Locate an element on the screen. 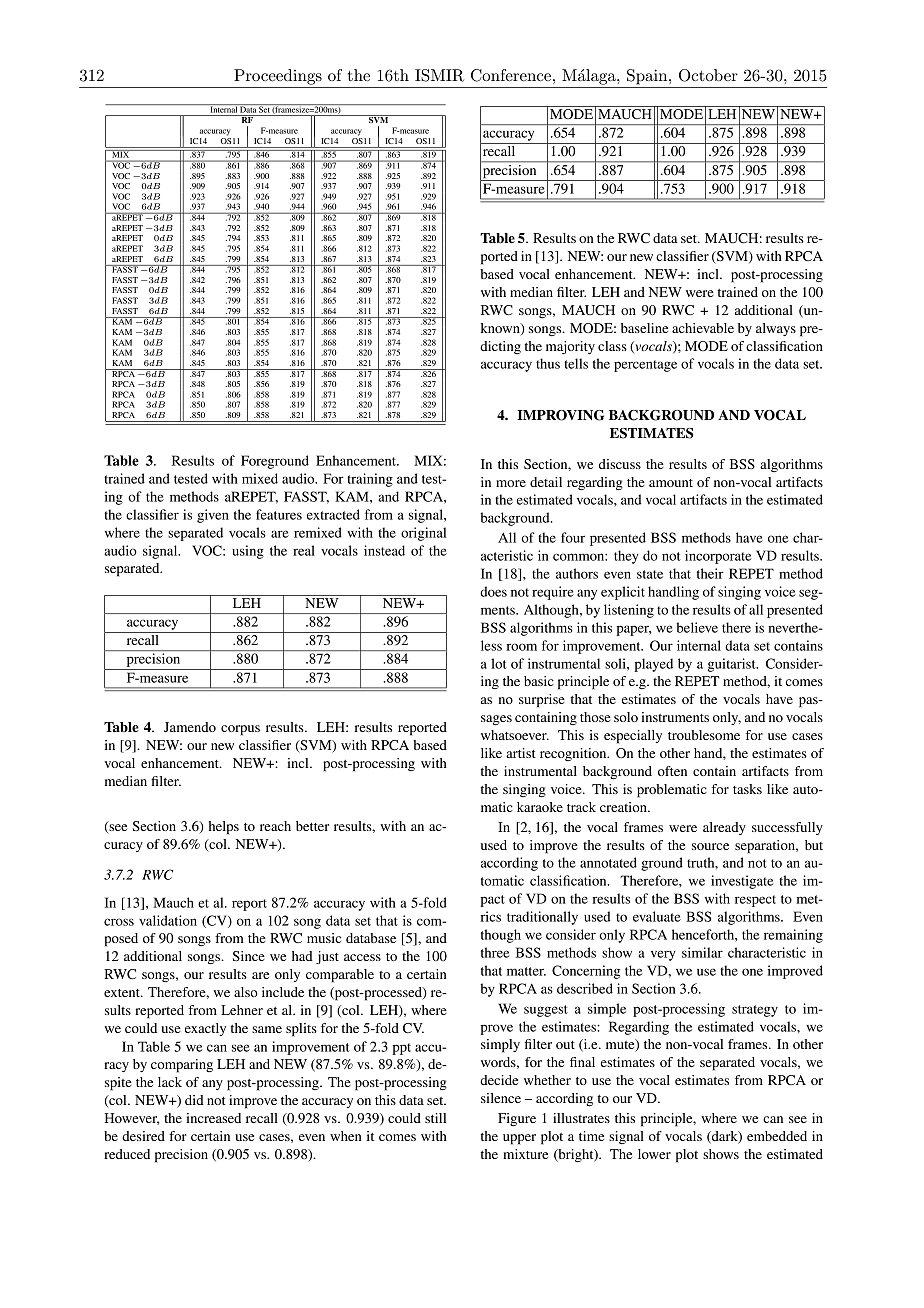 This screenshot has width=924, height=1308. original is located at coordinates (423, 534).
